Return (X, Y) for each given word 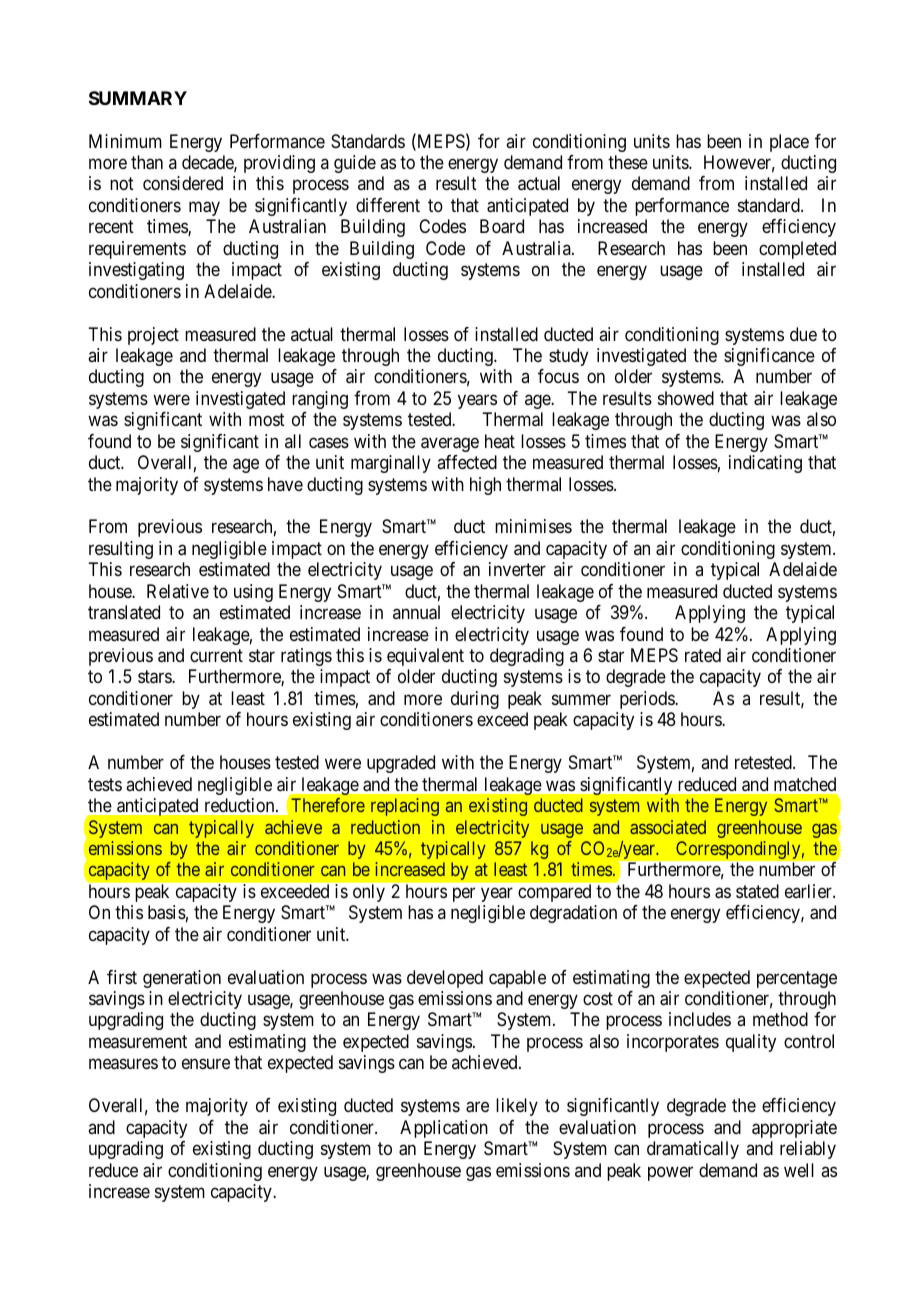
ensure (206, 1064)
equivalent (425, 657)
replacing (405, 807)
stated (757, 891)
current (216, 655)
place (789, 143)
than (147, 162)
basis (167, 912)
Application (444, 1129)
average (450, 444)
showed (686, 398)
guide (355, 164)
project (153, 336)
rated (703, 655)
